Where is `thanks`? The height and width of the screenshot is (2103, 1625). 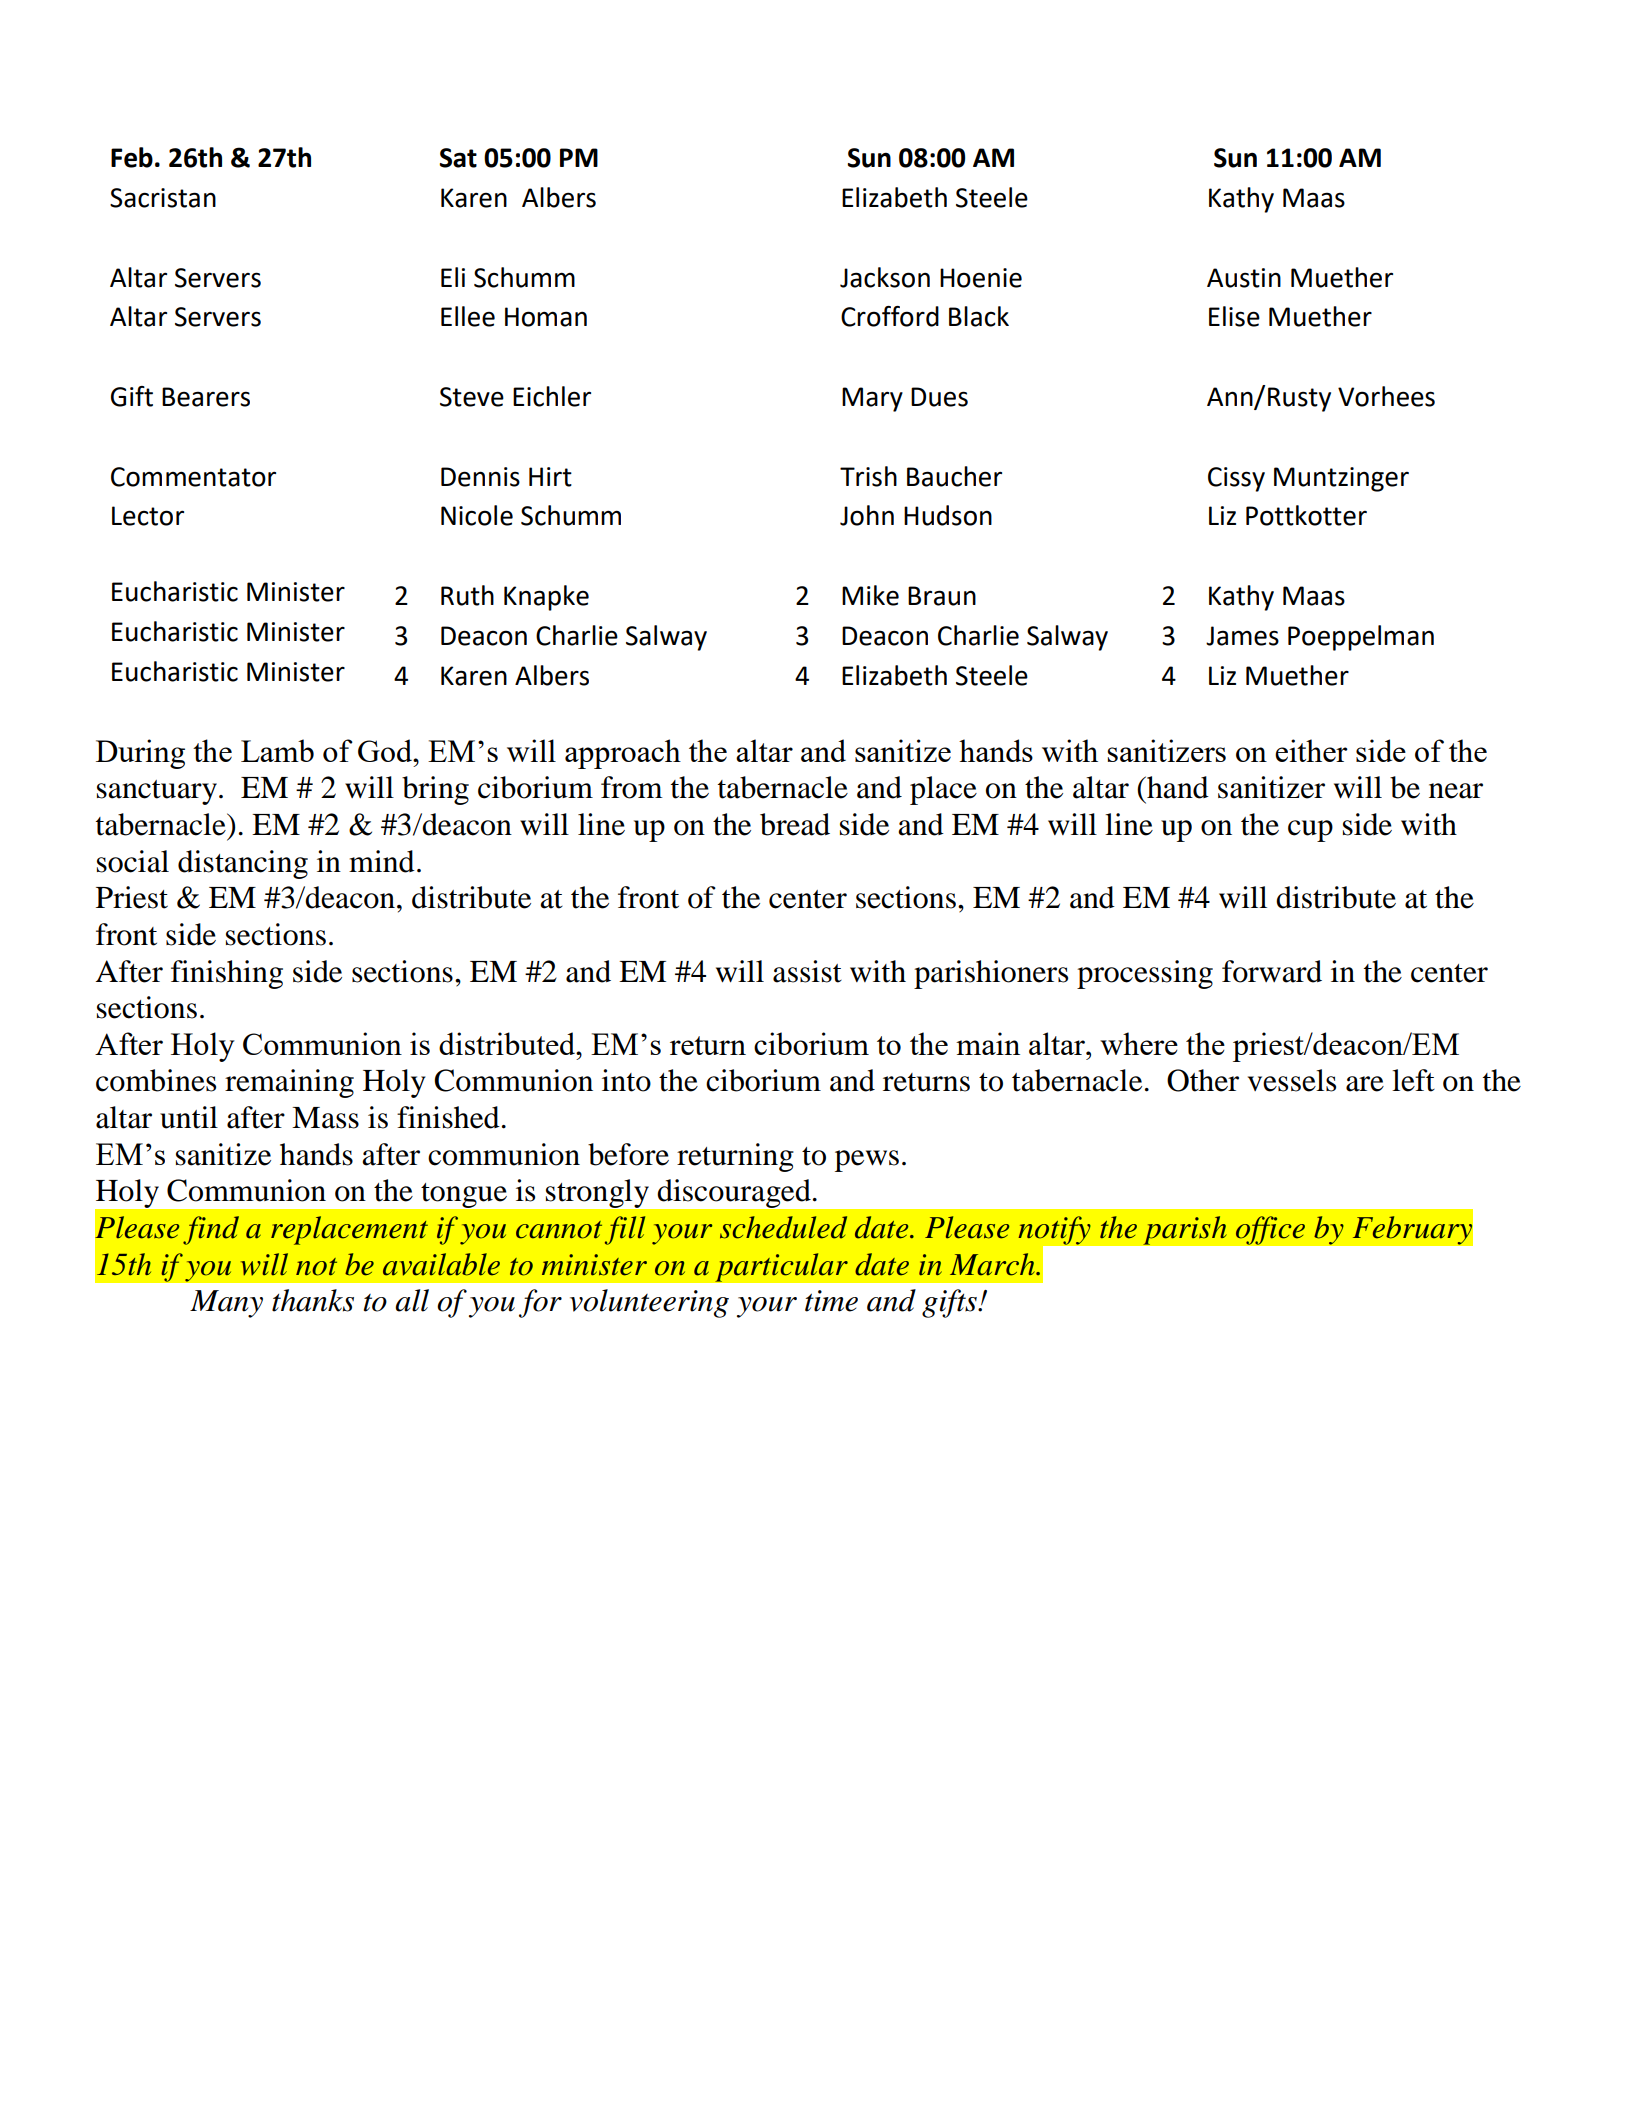 thanks is located at coordinates (313, 1300).
